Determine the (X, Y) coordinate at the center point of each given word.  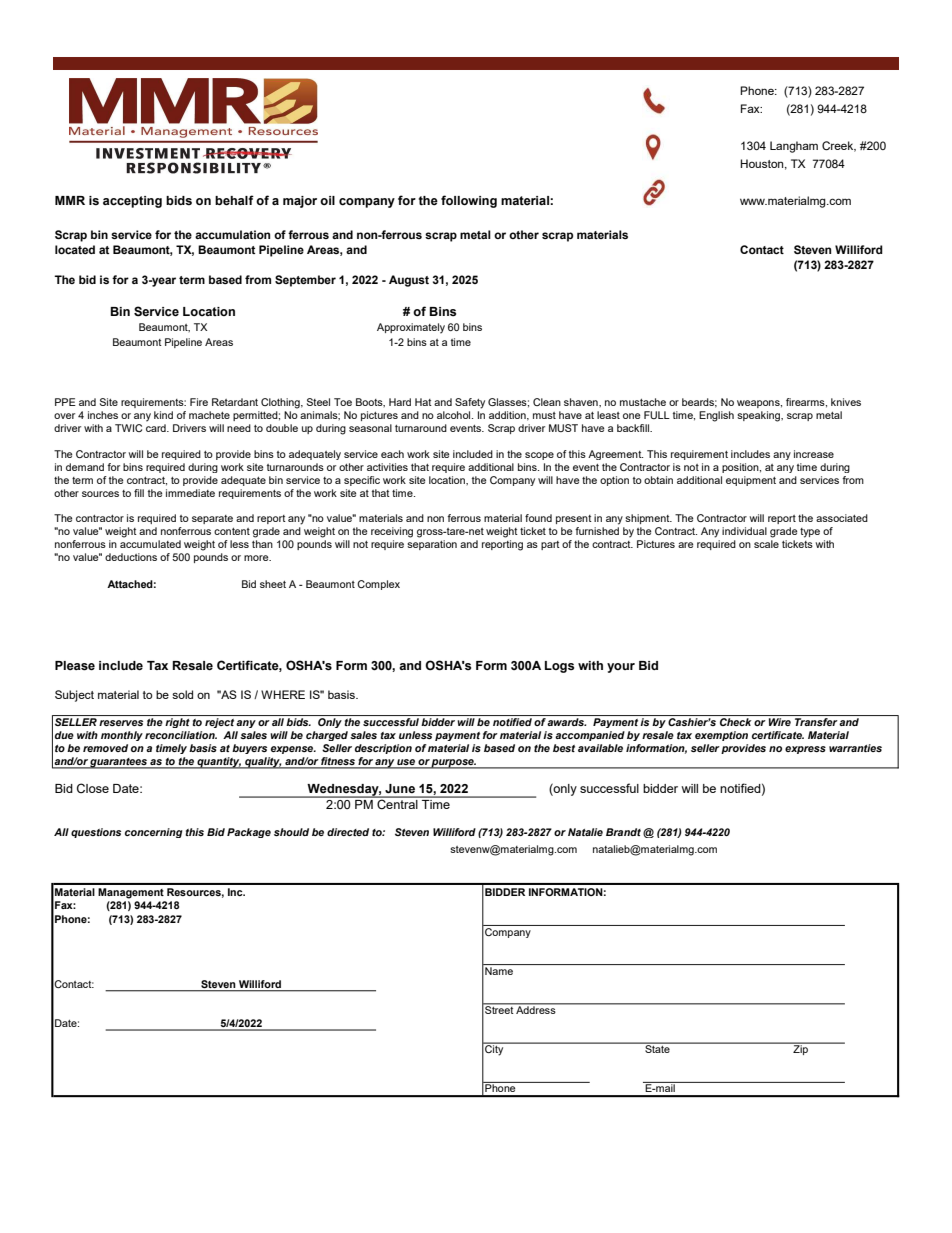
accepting (132, 202)
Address (536, 1009)
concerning (154, 833)
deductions (131, 557)
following (469, 201)
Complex (378, 585)
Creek (839, 146)
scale (766, 544)
